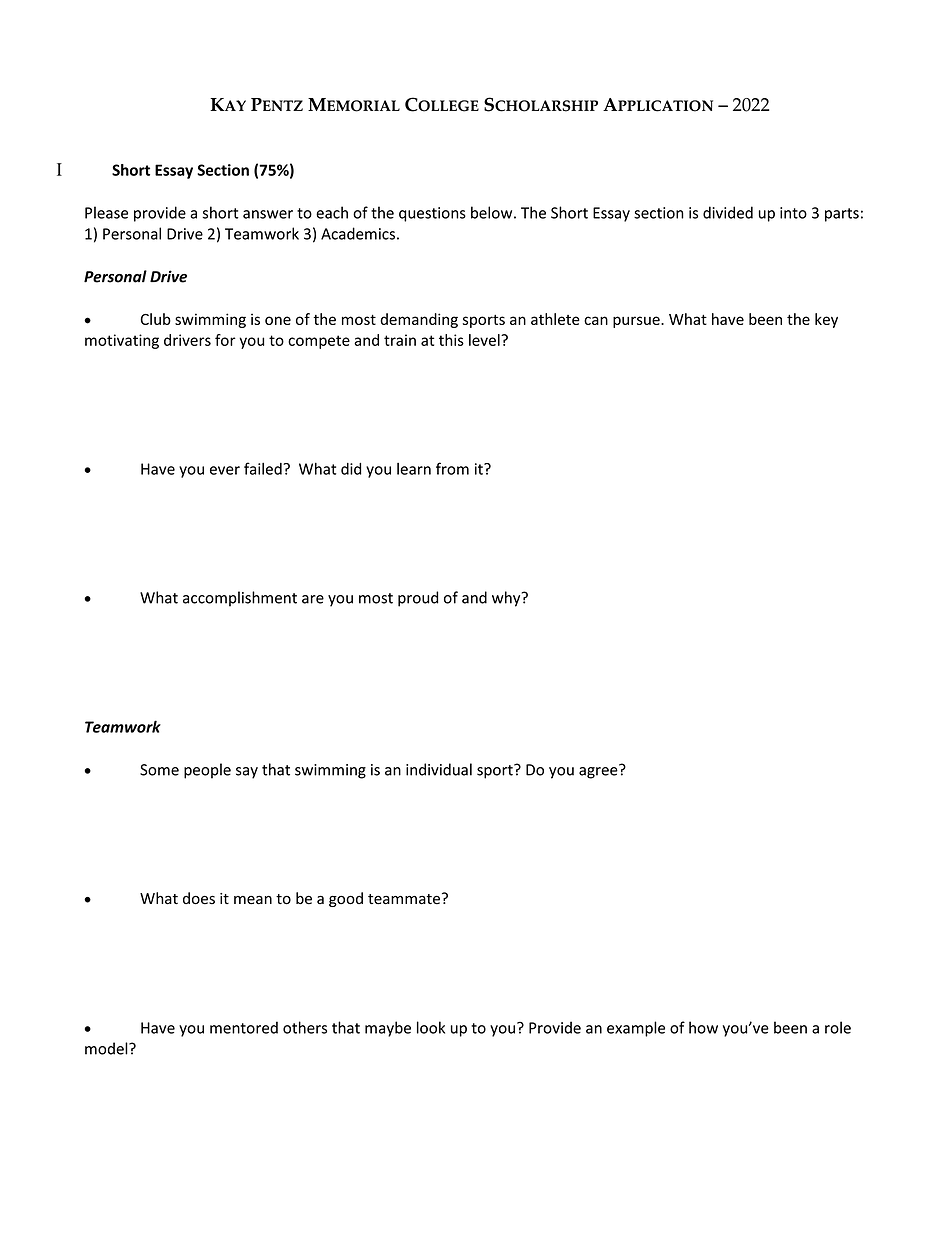 This screenshot has width=952, height=1233. Describe the element at coordinates (507, 599) in the screenshot. I see `why` at that location.
